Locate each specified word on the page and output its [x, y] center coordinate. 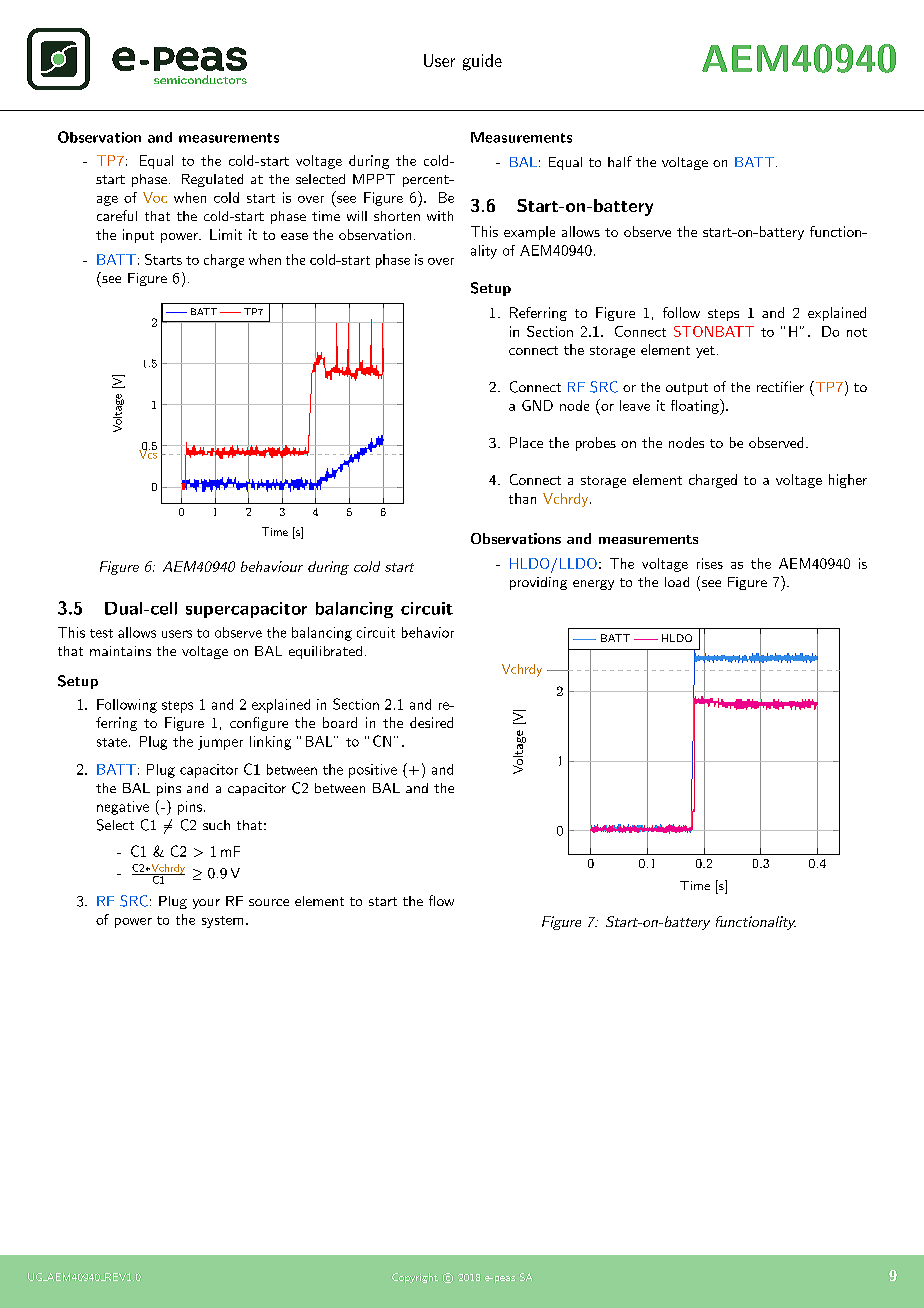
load [677, 582]
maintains [120, 651]
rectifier [780, 386]
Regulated [212, 180]
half [620, 161]
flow [441, 900]
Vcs [148, 453]
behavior [428, 632]
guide [482, 62]
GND [537, 405]
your [206, 904]
